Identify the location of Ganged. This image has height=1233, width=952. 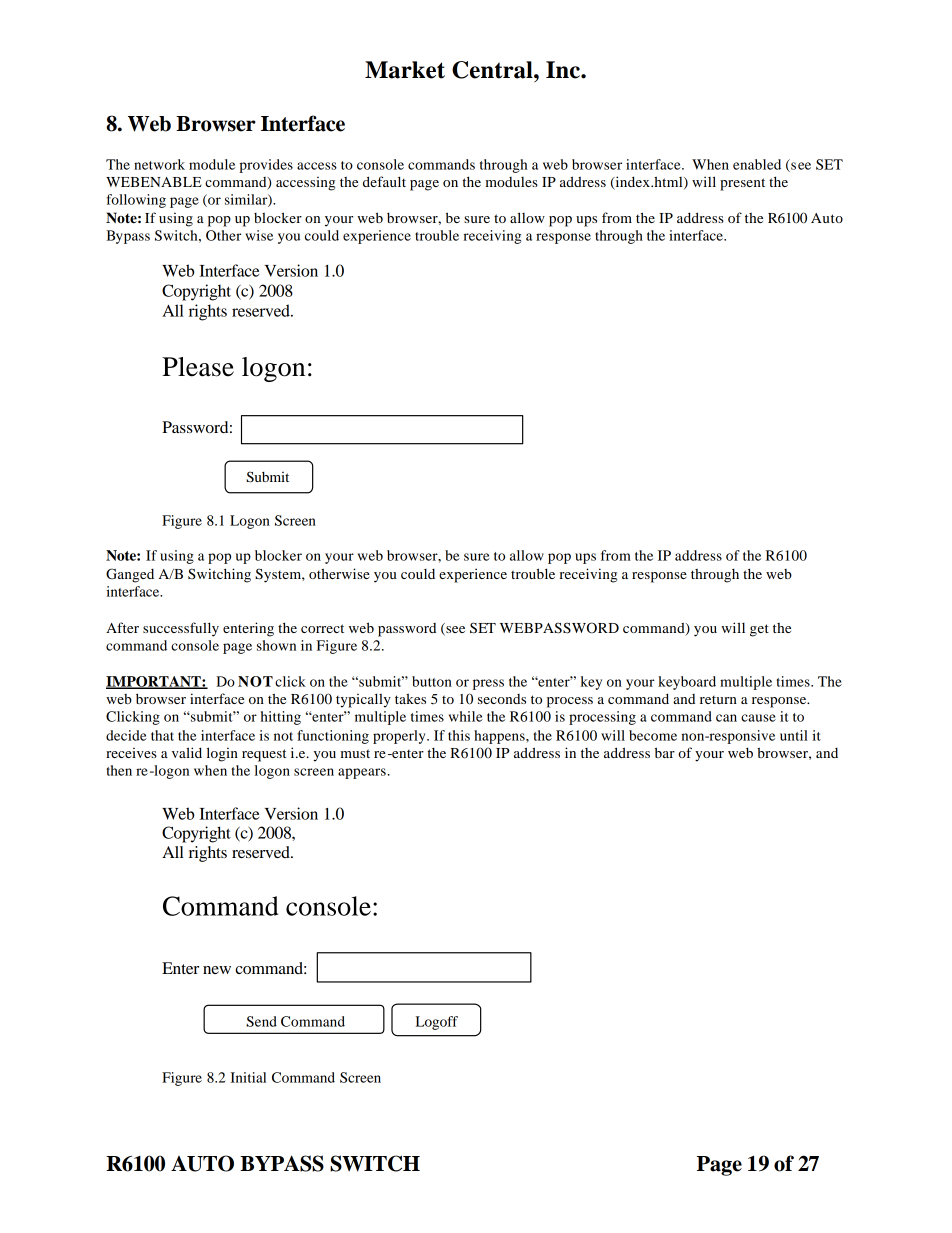
(130, 575).
